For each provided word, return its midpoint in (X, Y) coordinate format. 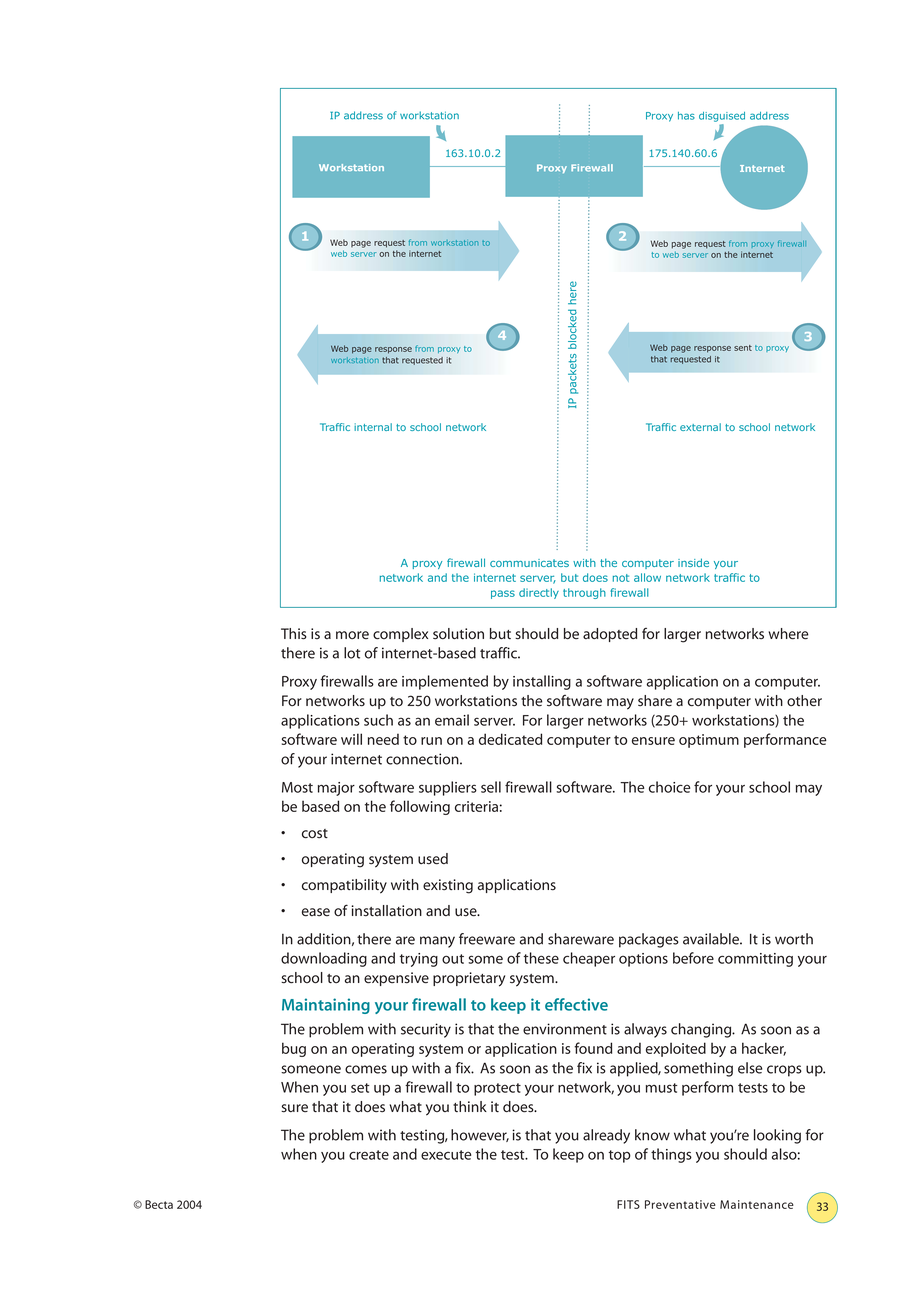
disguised (722, 117)
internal (373, 427)
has (686, 116)
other (804, 701)
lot (352, 653)
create (369, 1155)
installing (542, 682)
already (606, 1136)
